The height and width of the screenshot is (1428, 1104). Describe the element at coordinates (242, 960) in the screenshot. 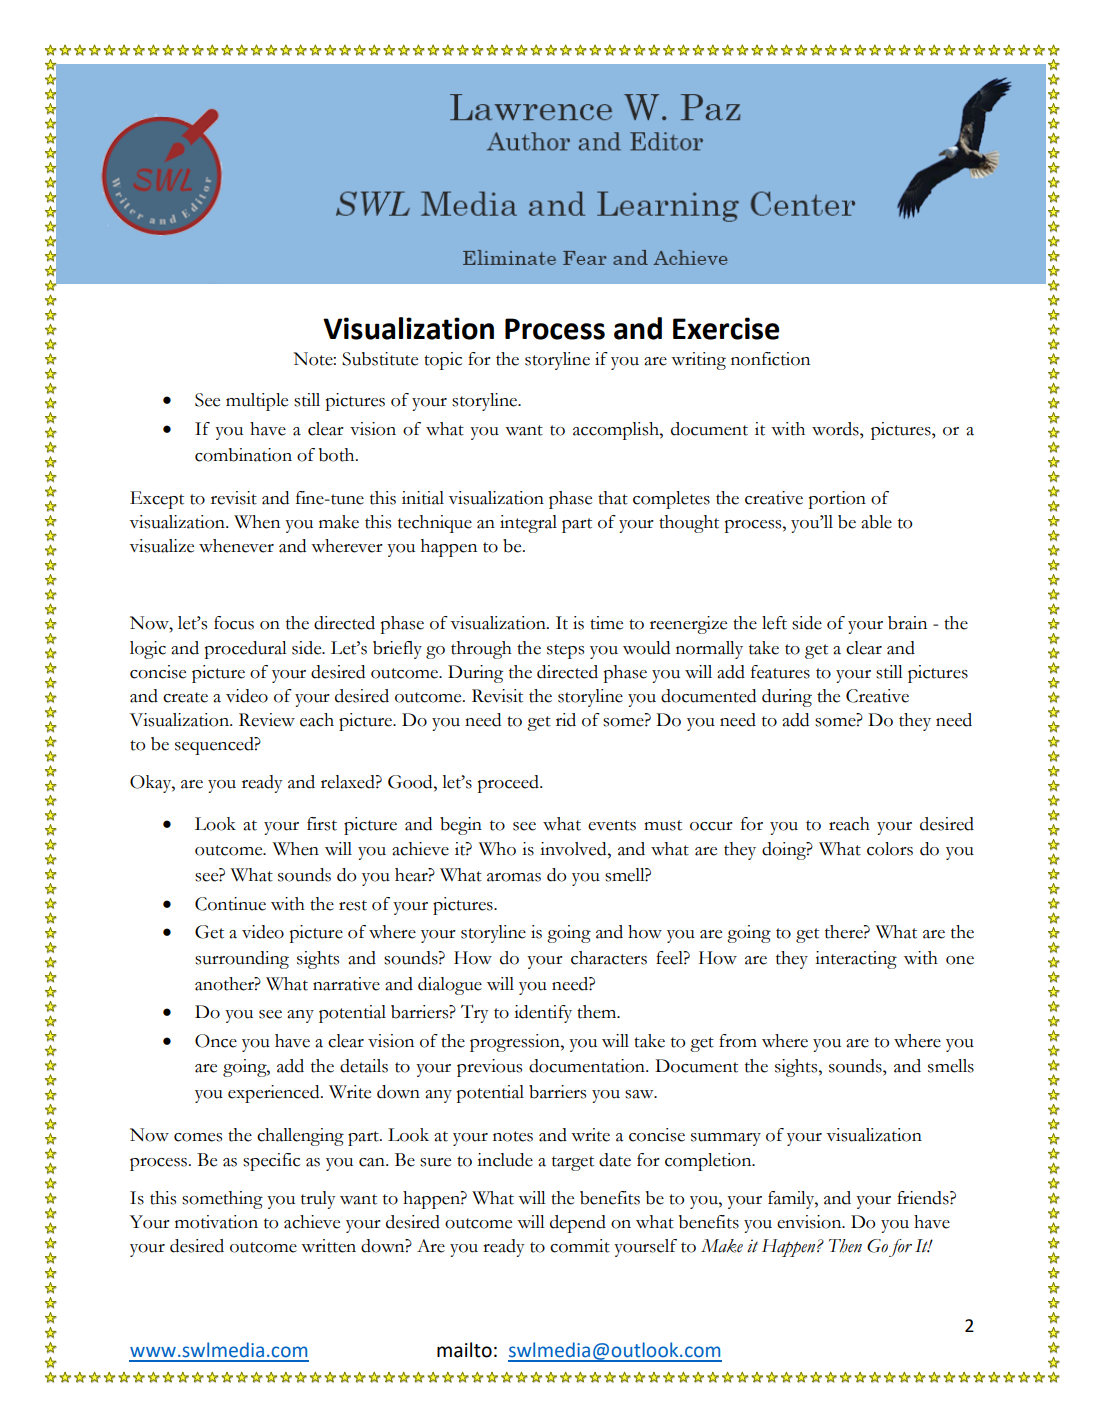

I see `surrounding` at that location.
